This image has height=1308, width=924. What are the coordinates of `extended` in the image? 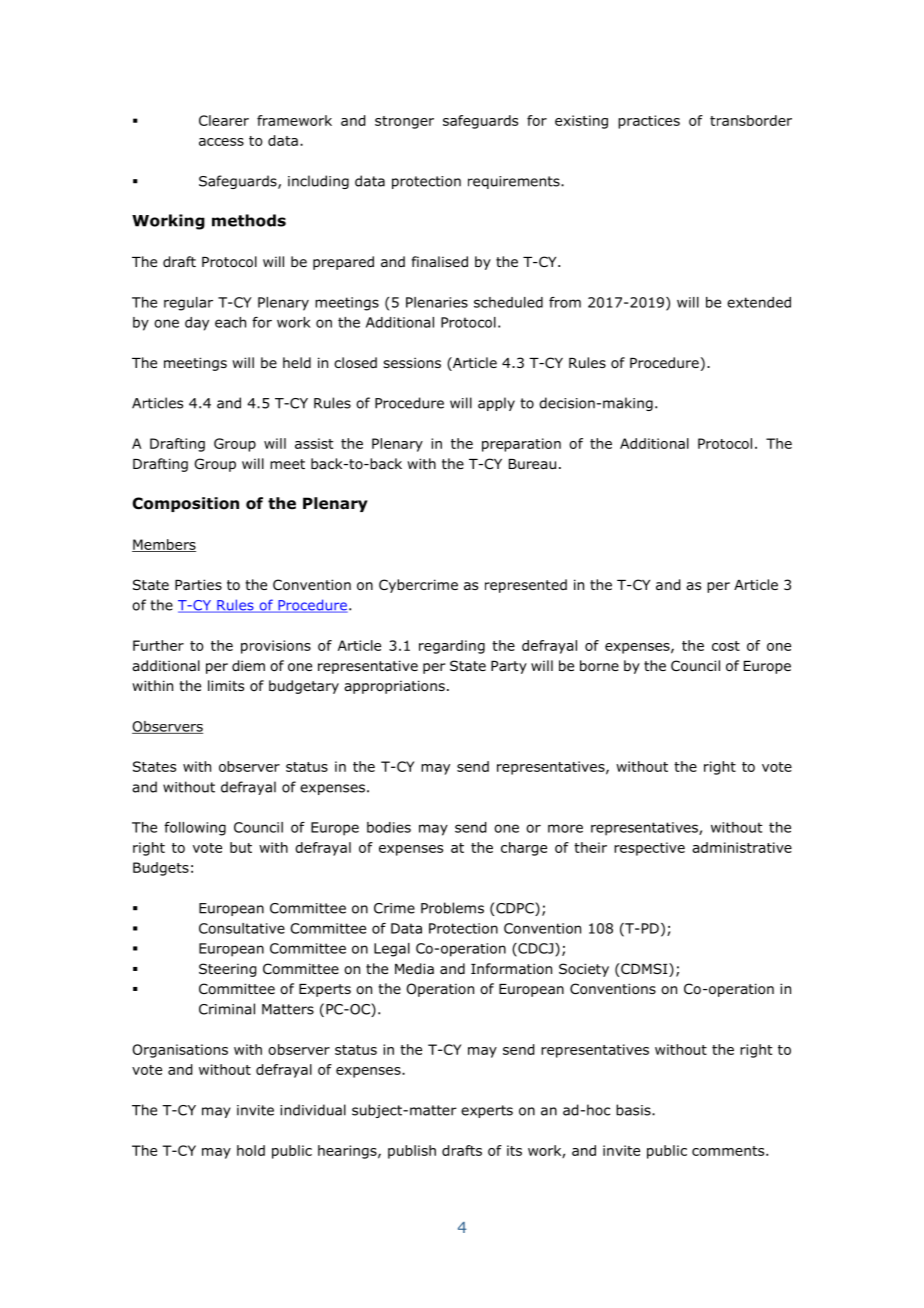 It's located at (759, 302).
